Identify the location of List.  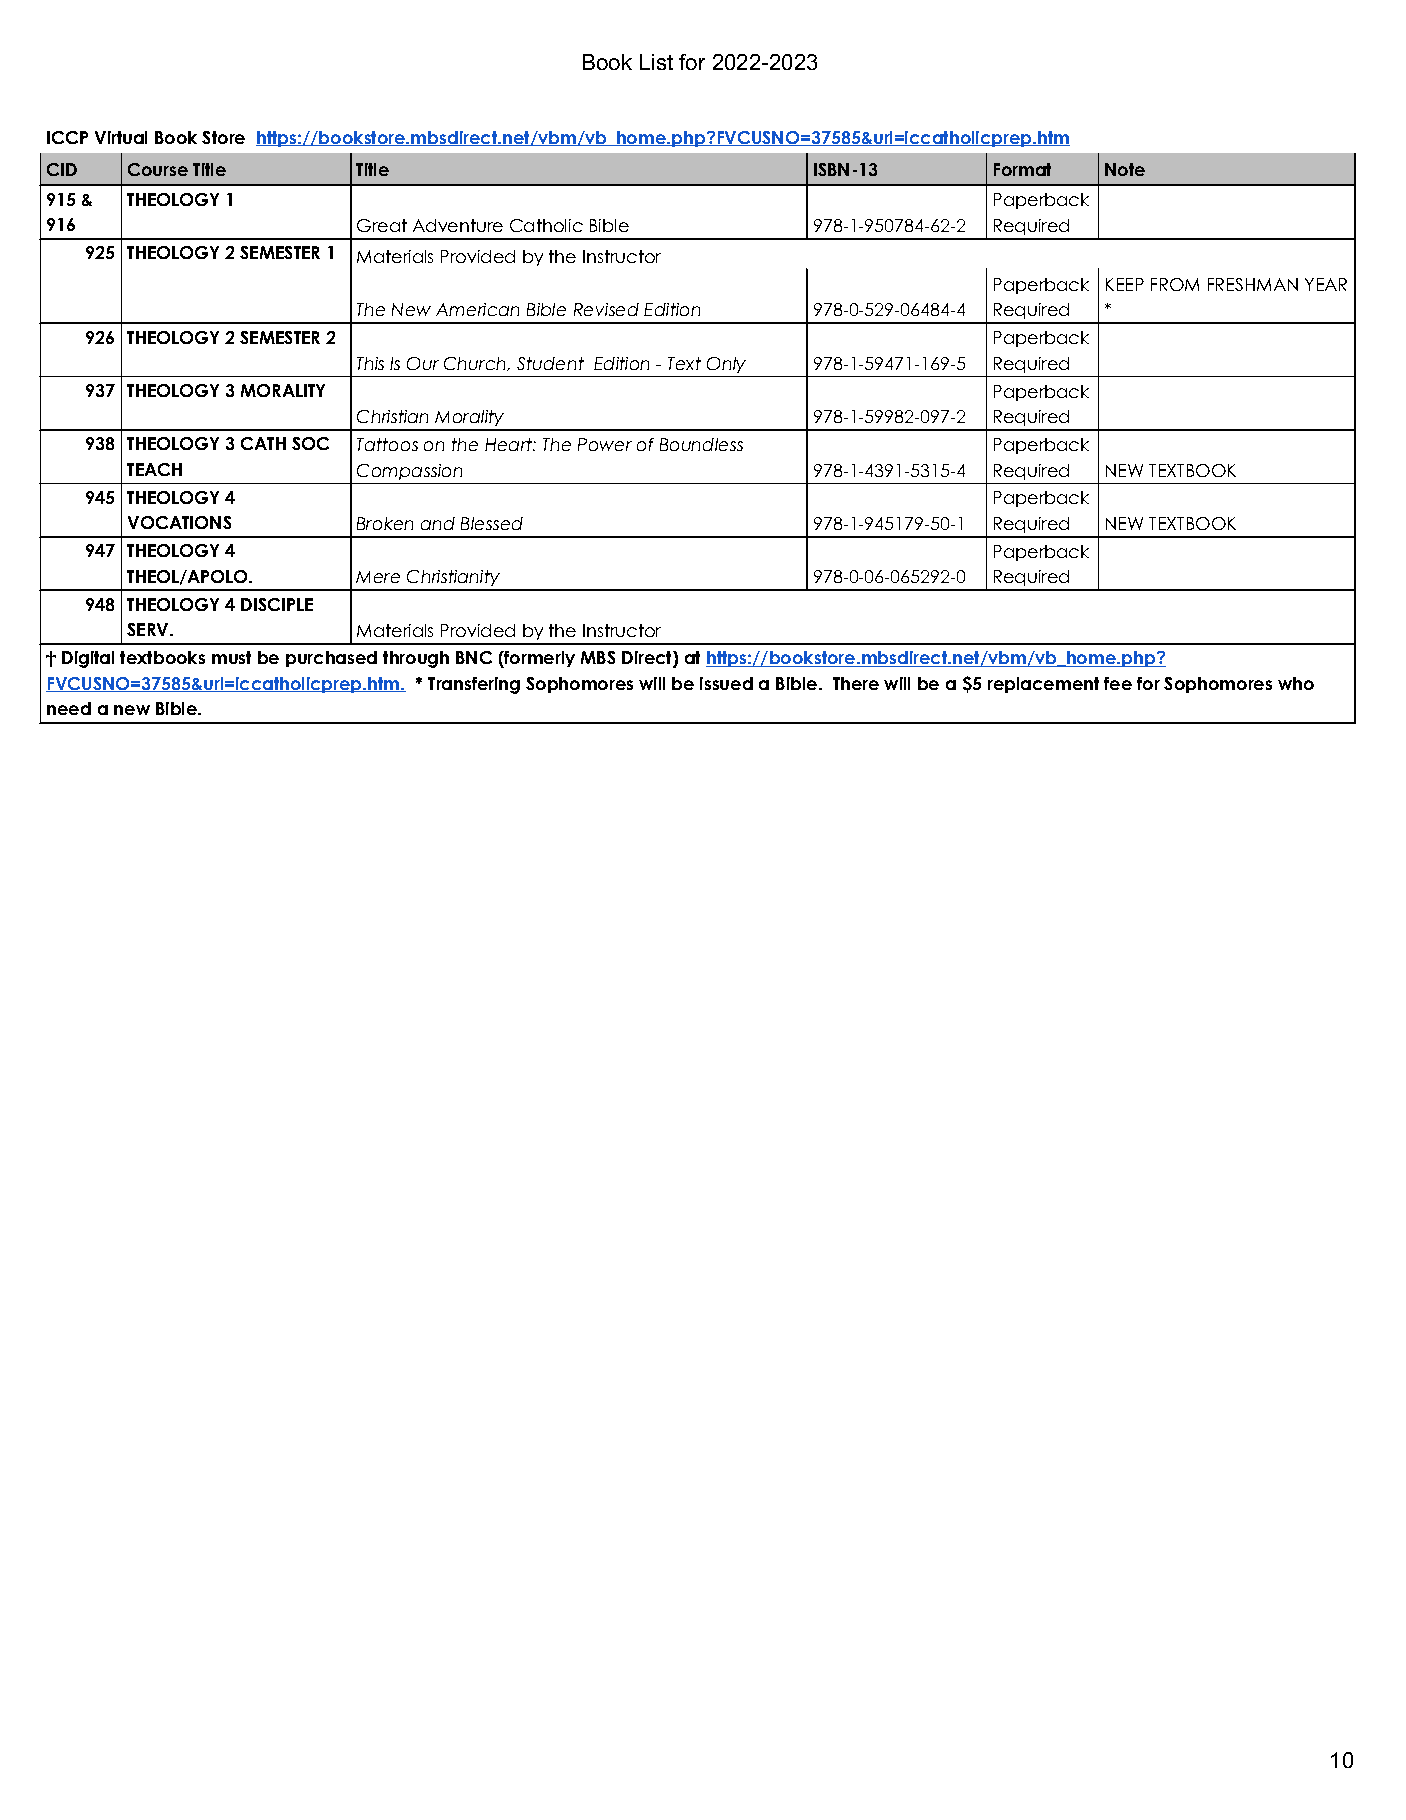
(656, 62).
